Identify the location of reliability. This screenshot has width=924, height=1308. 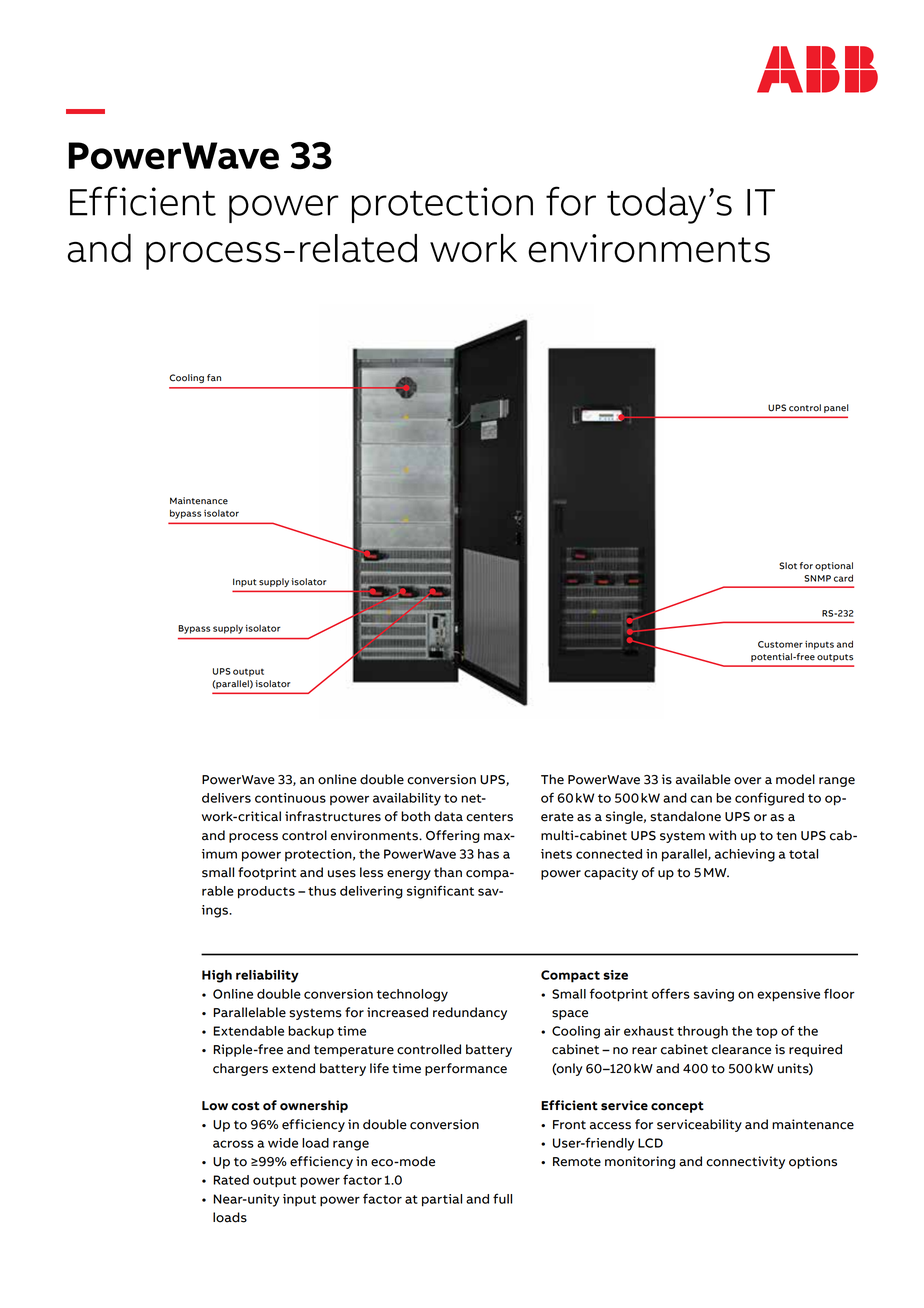
(267, 976).
